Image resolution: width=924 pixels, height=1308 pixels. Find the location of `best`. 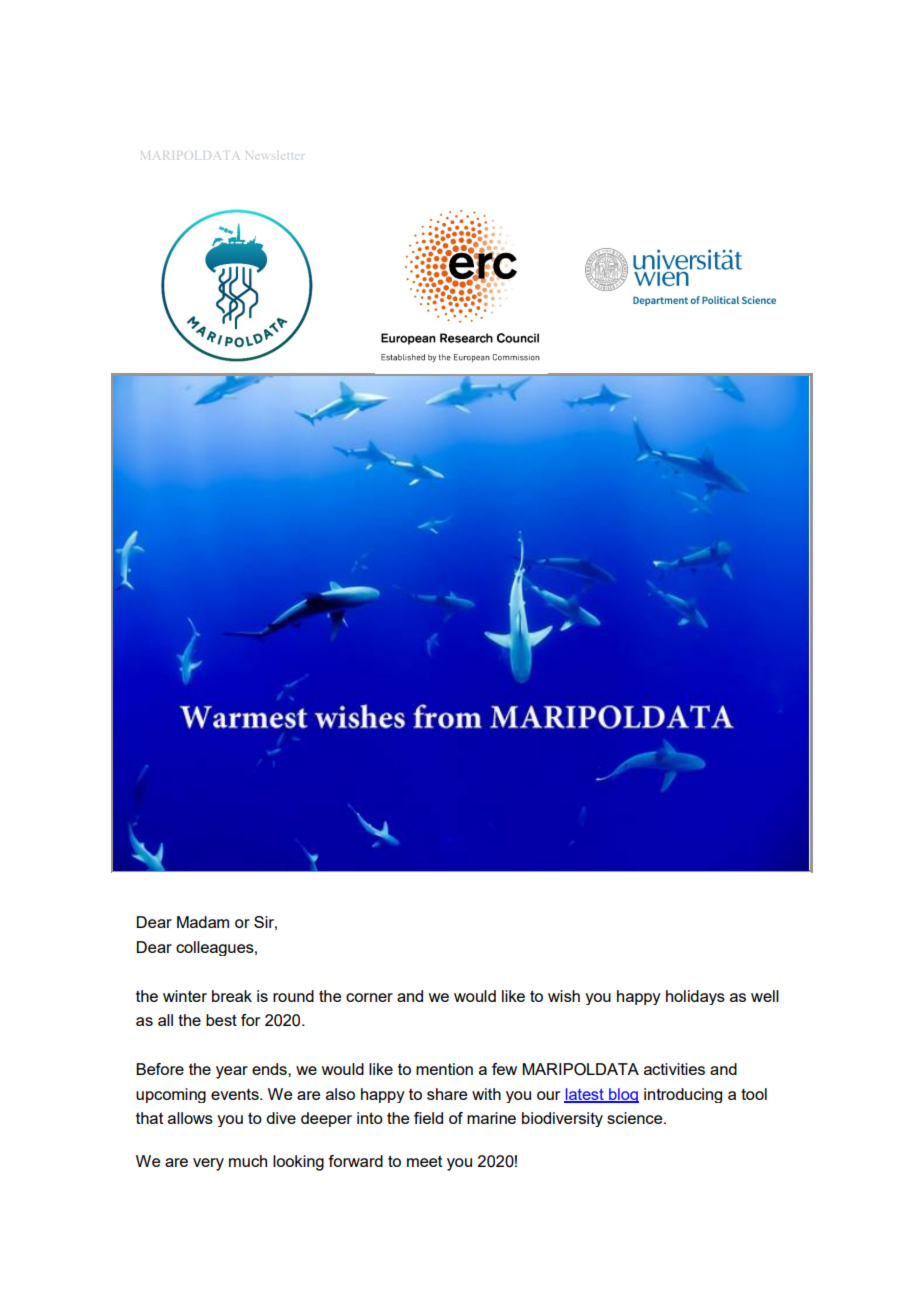

best is located at coordinates (221, 1020).
